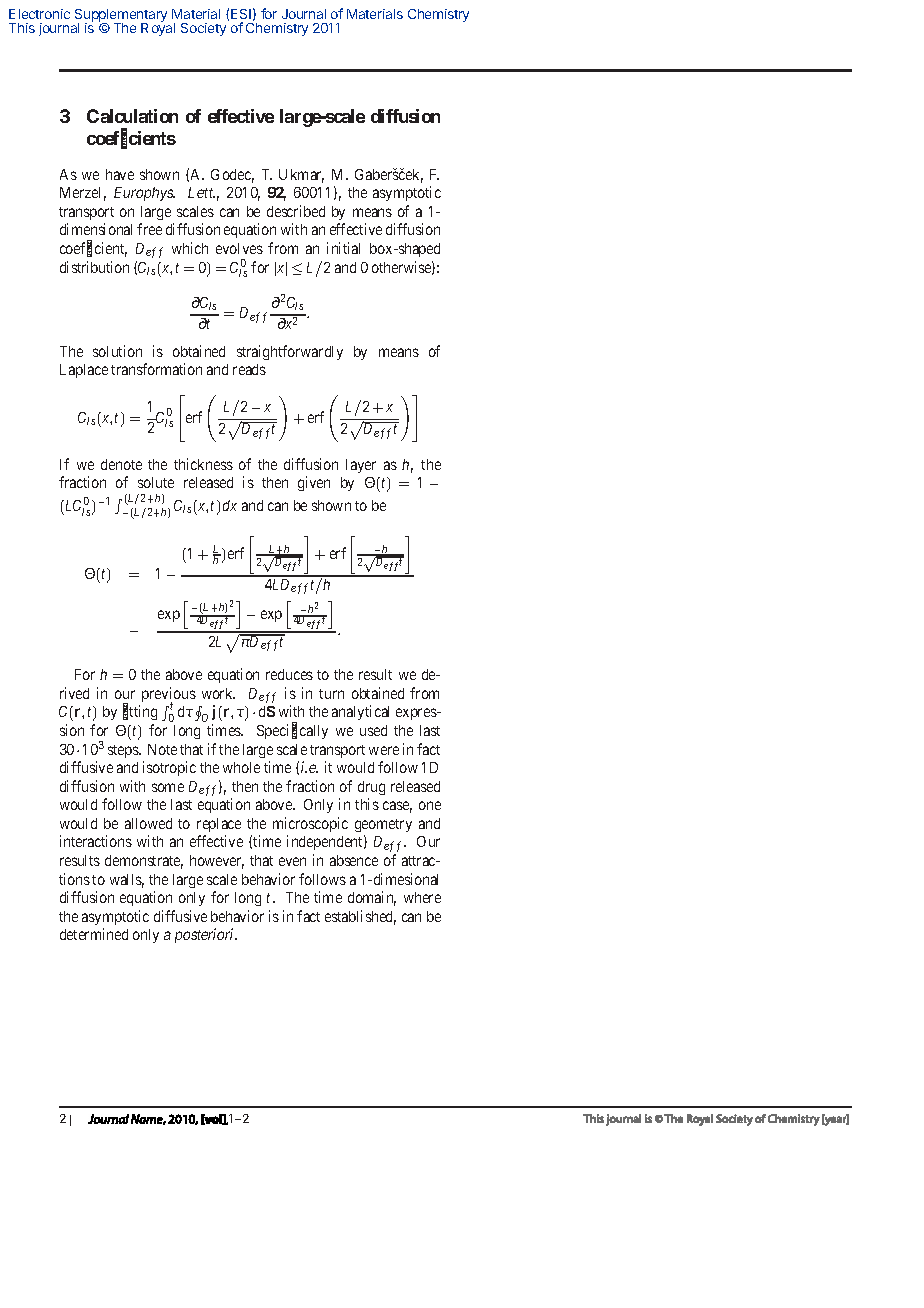 The width and height of the screenshot is (924, 1308). Describe the element at coordinates (217, 862) in the screenshot. I see `however` at that location.
